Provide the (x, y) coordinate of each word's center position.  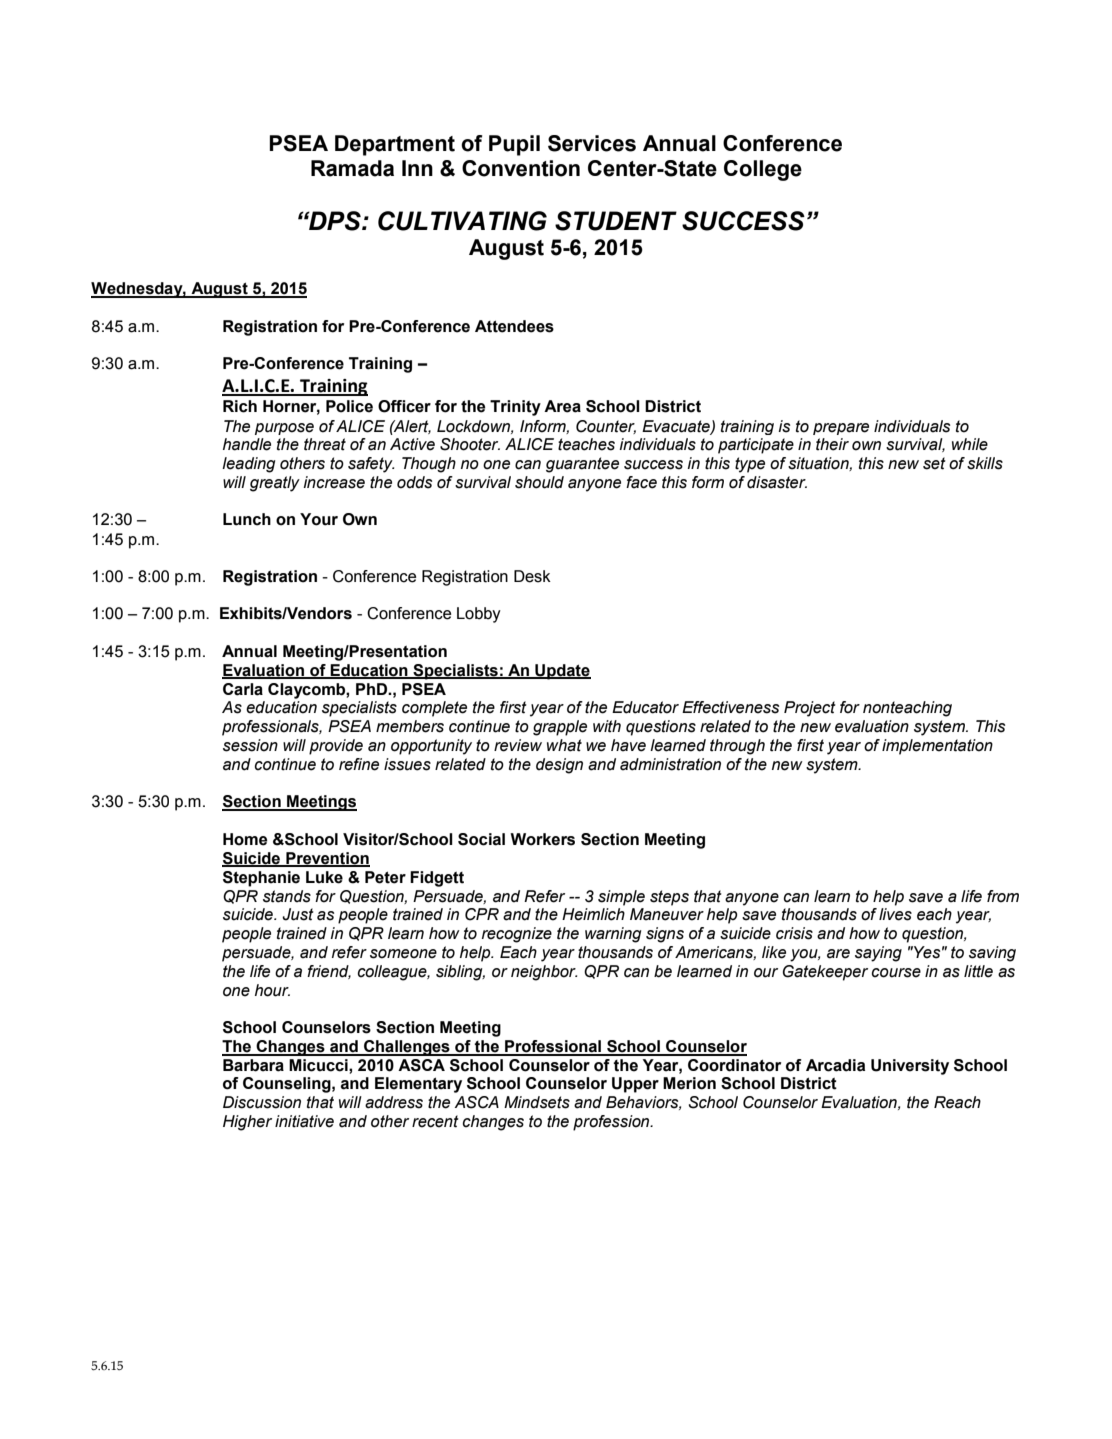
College (763, 170)
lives (895, 914)
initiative (304, 1121)
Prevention (327, 859)
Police (349, 406)
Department (395, 145)
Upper (635, 1085)
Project (810, 709)
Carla (243, 689)
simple (621, 898)
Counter (606, 427)
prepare (841, 429)
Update (562, 672)
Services (592, 143)
